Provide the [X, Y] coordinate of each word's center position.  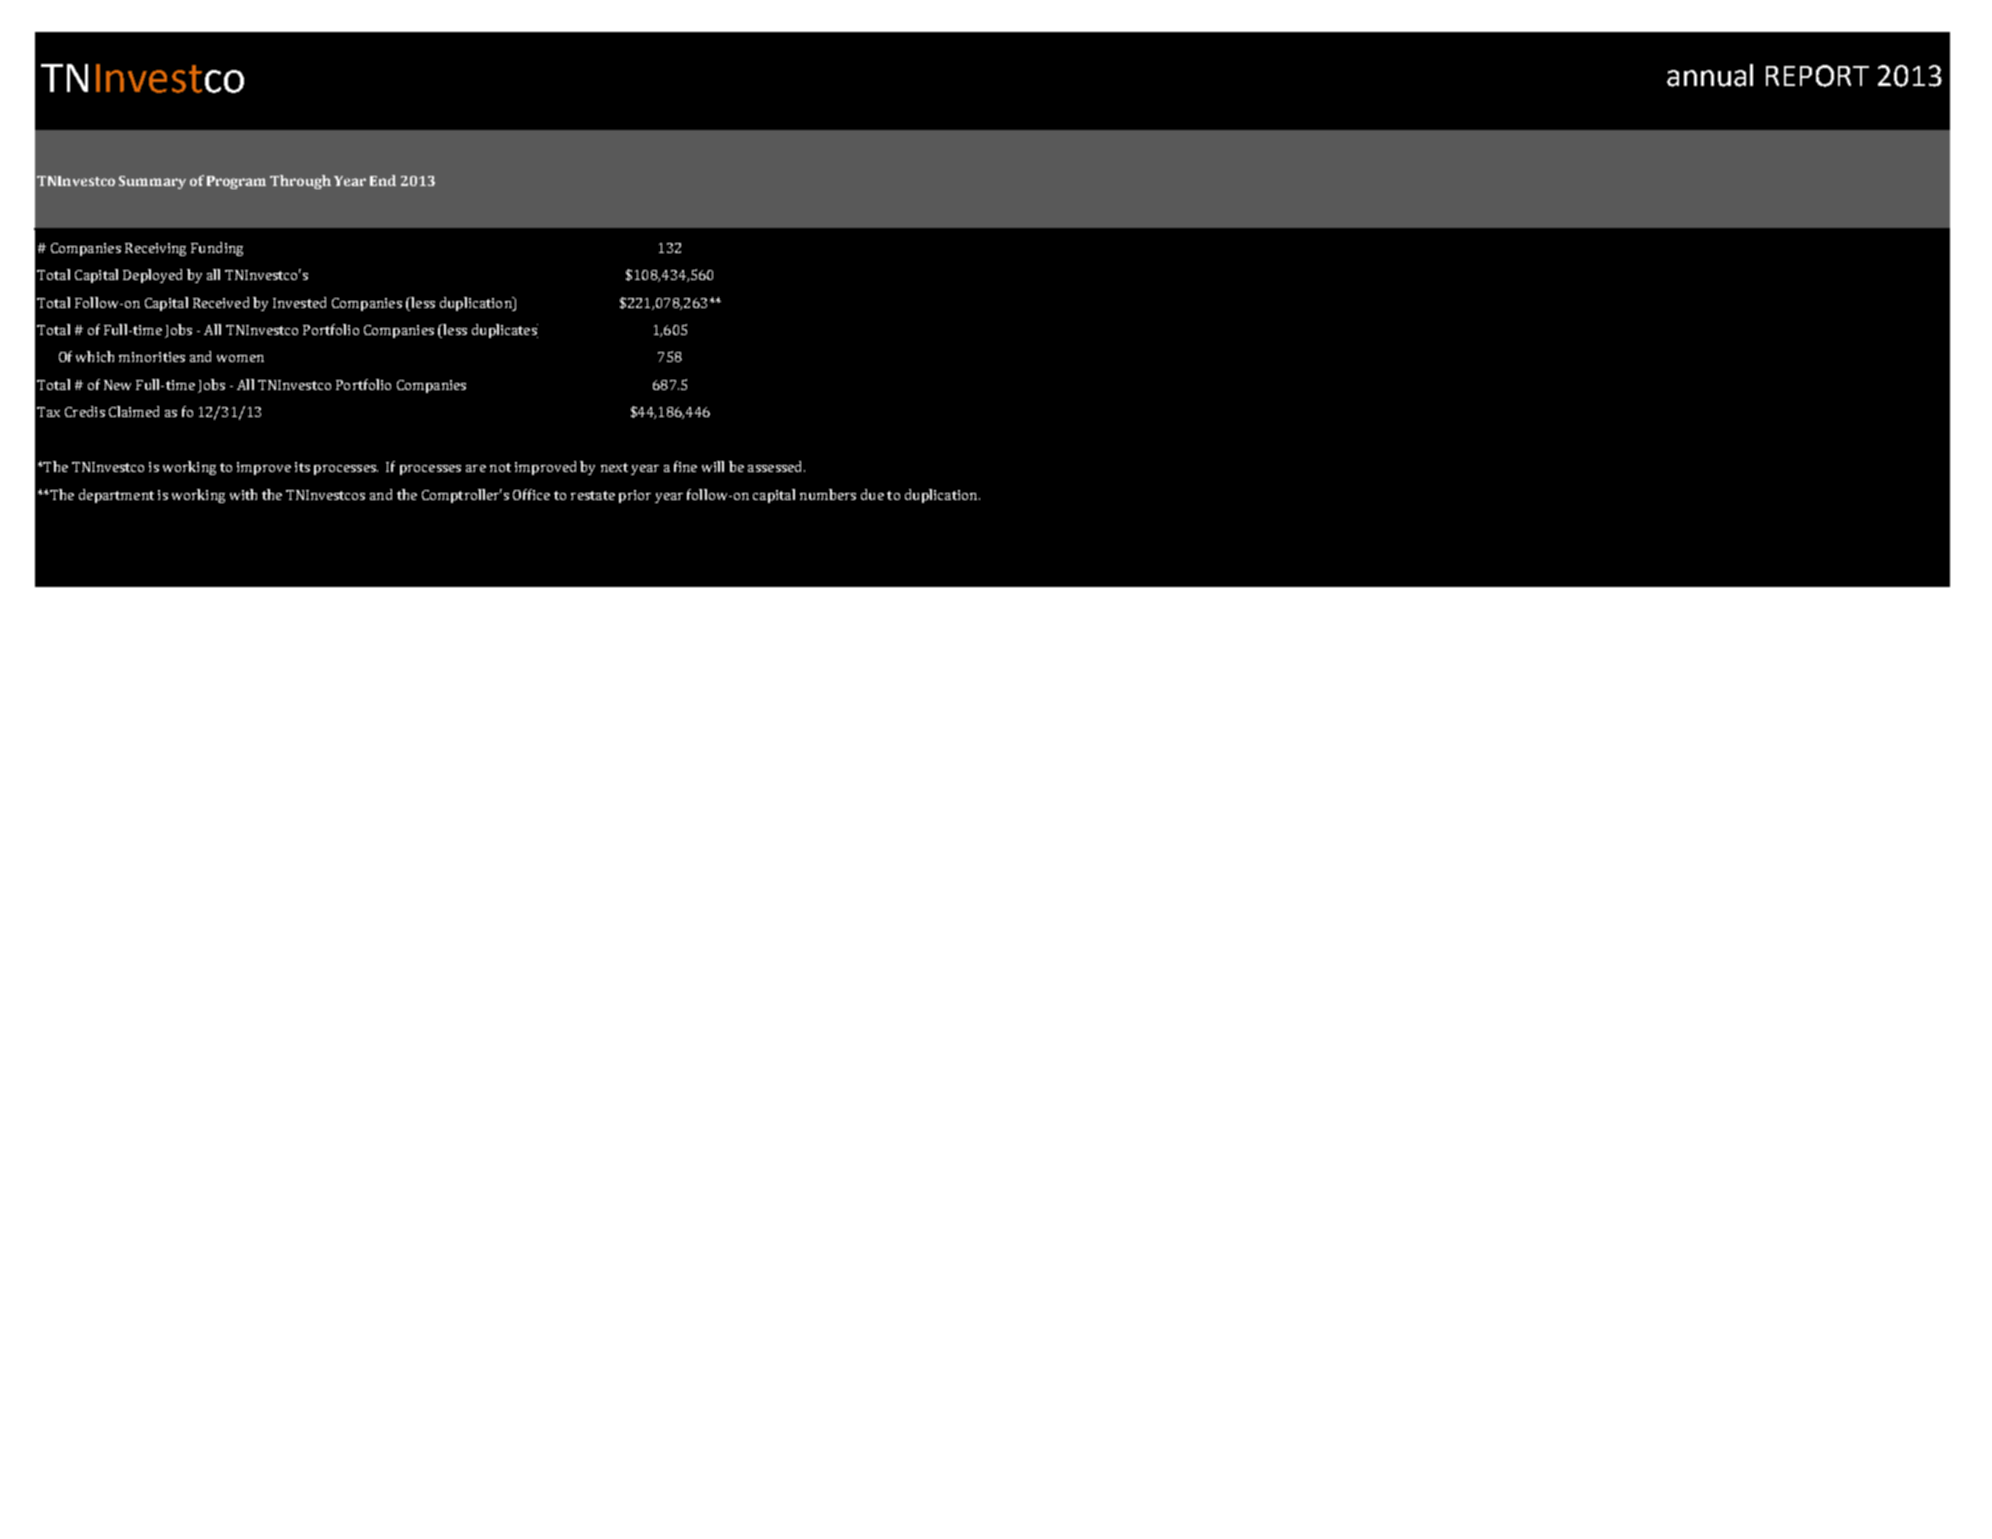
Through [300, 182]
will [713, 466]
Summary [152, 182]
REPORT [1817, 76]
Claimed [134, 411]
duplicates [505, 331]
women [240, 358]
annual [1710, 75]
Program [236, 182]
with [243, 494]
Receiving [155, 249]
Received [221, 302]
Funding [217, 249]
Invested [299, 302]
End [383, 180]
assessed [776, 466]
